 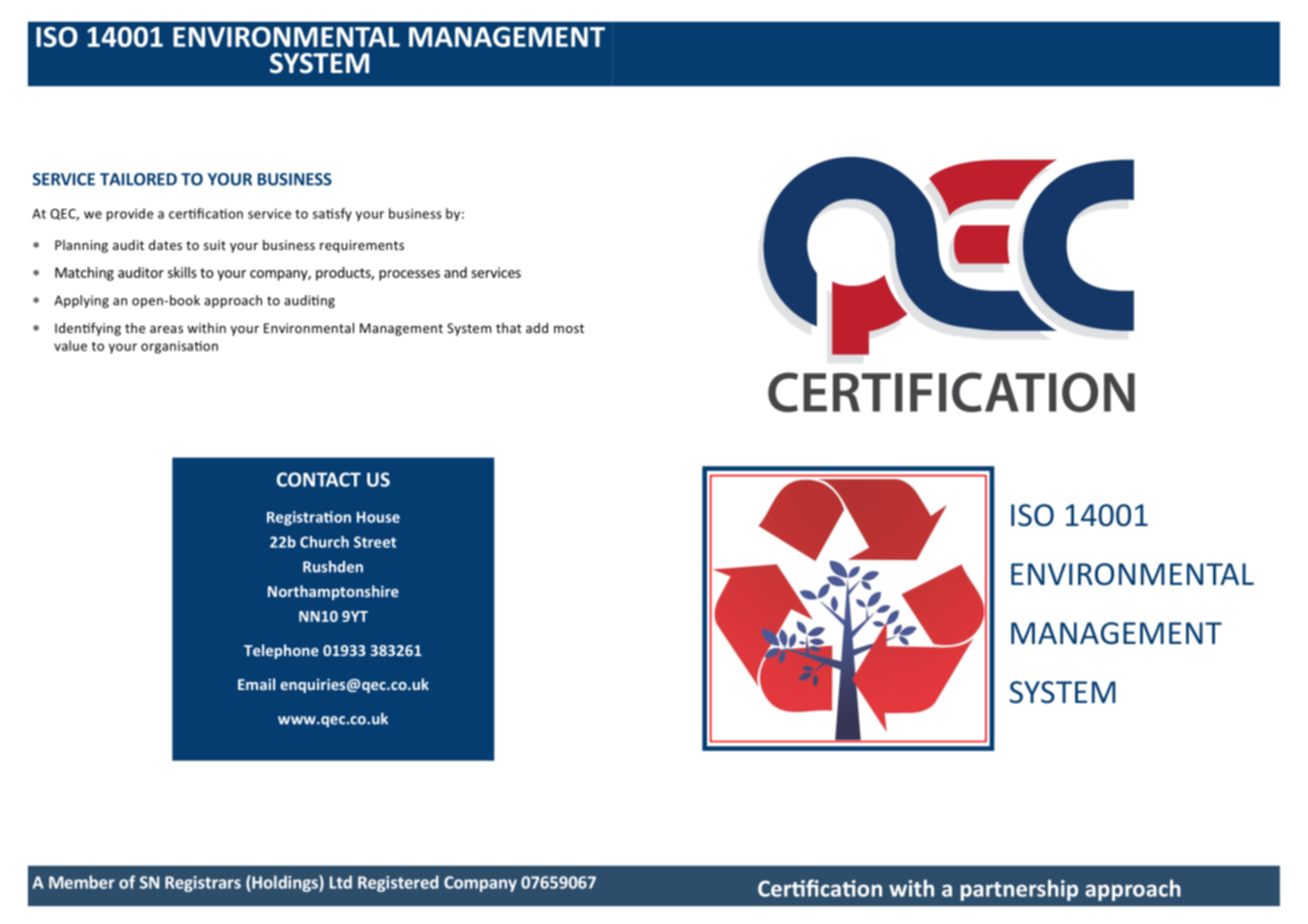 What do you see at coordinates (130, 214) in the screenshot?
I see `provide` at bounding box center [130, 214].
